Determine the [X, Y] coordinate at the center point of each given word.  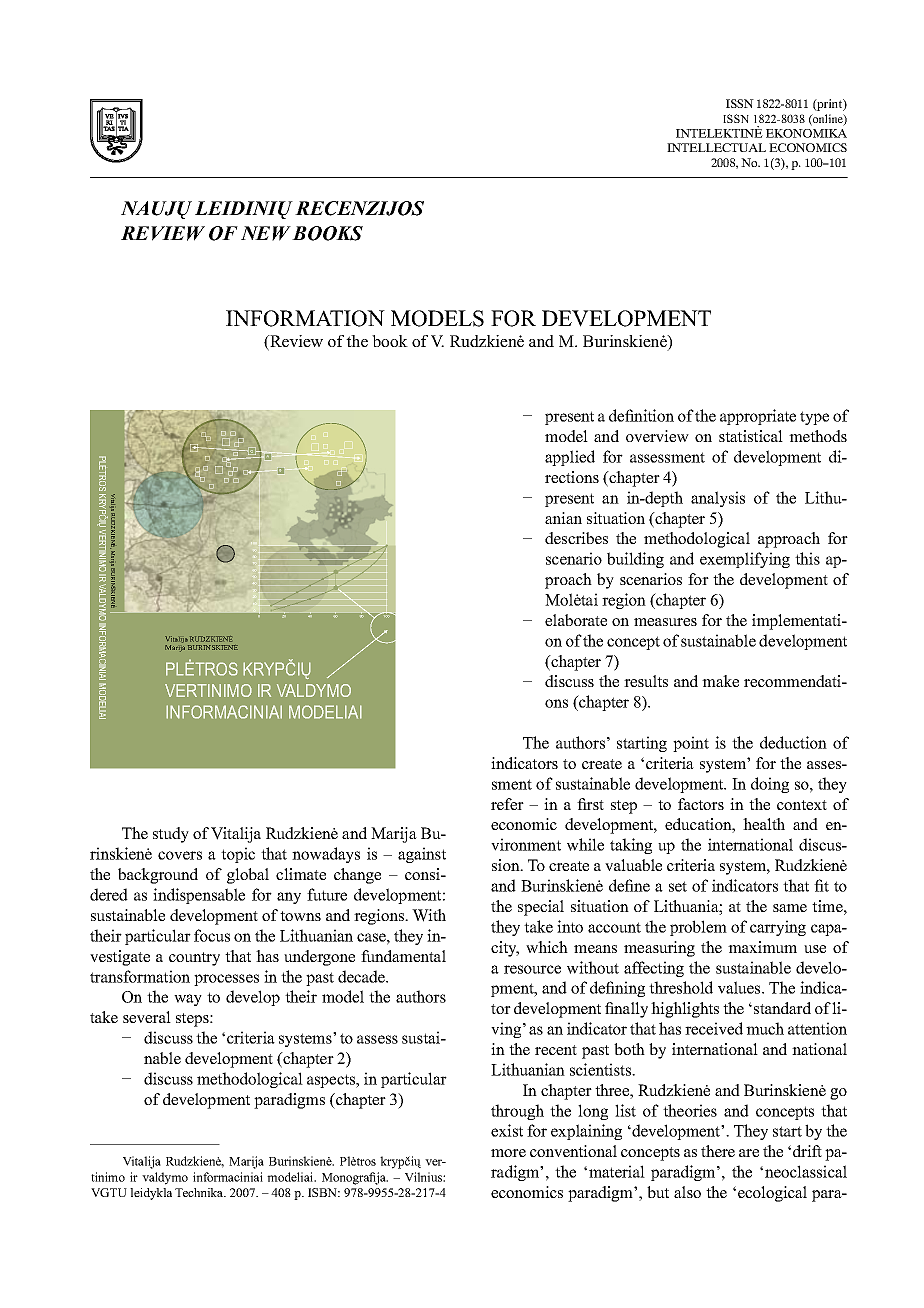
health [764, 824]
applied [570, 458]
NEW [266, 233]
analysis [718, 499]
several [147, 1017]
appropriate [758, 417]
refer [507, 804]
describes [576, 538]
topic [238, 855]
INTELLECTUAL [716, 147]
